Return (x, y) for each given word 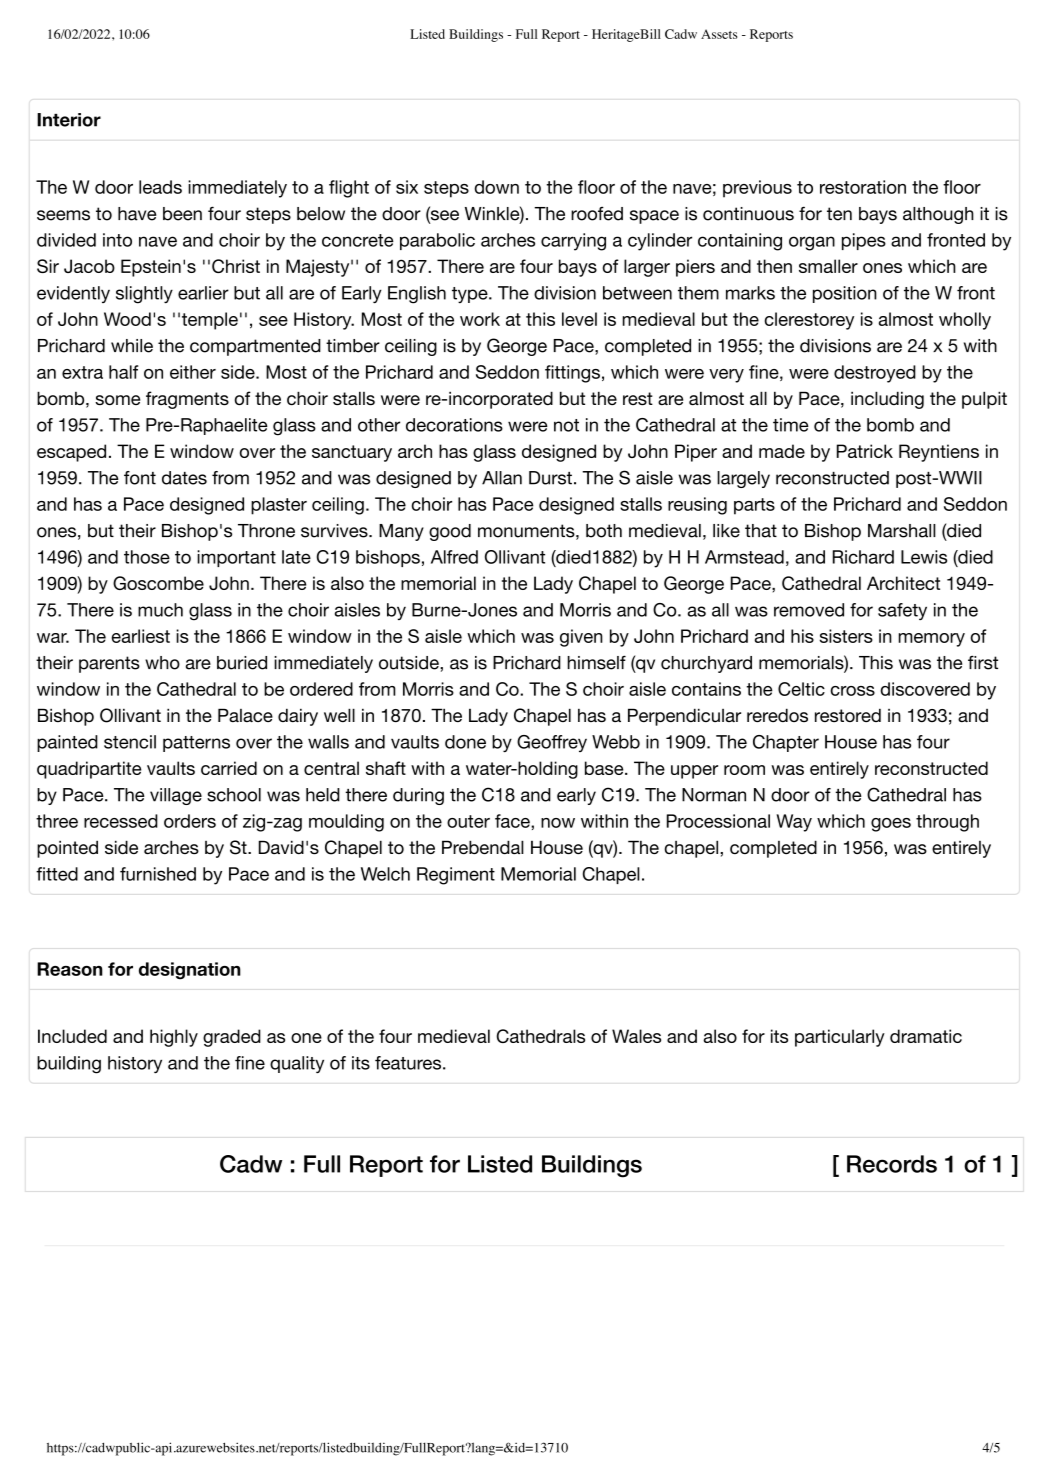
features (408, 1063)
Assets (719, 34)
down (497, 187)
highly (174, 1038)
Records (892, 1164)
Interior (69, 120)
